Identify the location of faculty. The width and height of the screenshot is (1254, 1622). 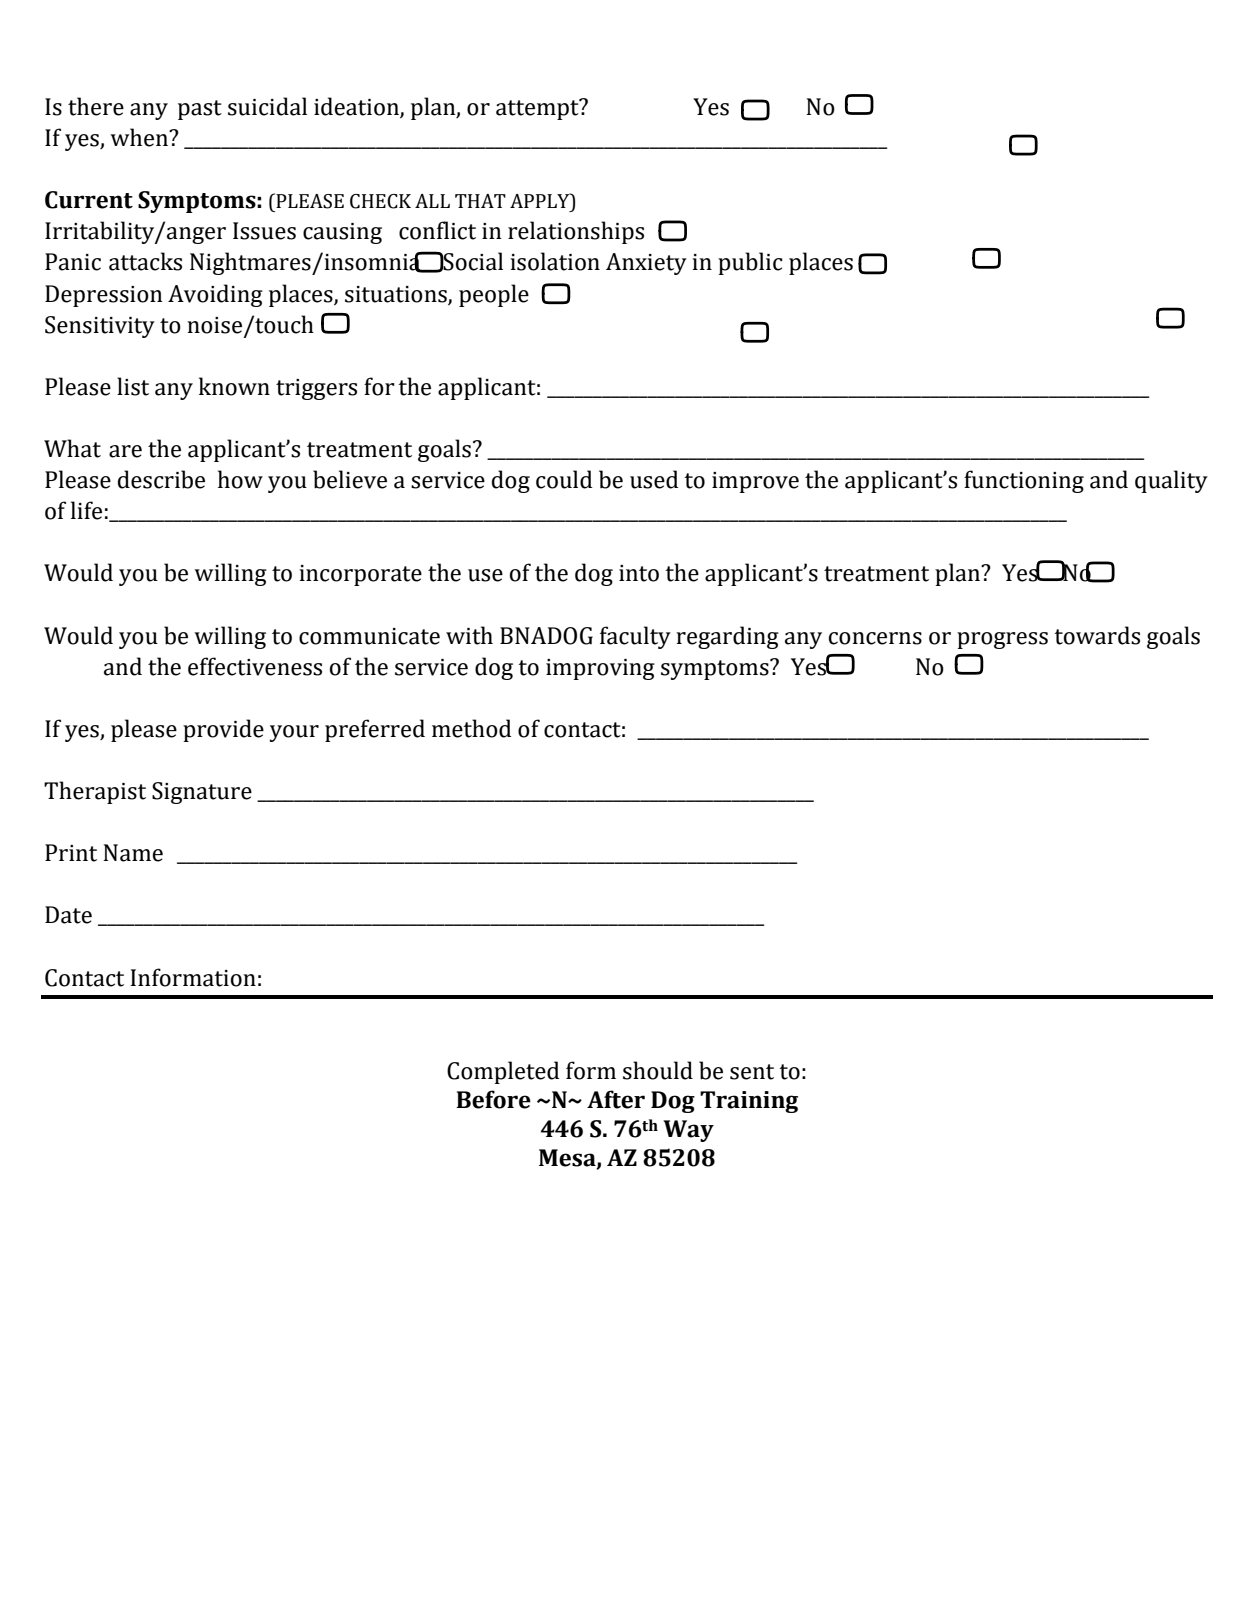
(635, 637).
